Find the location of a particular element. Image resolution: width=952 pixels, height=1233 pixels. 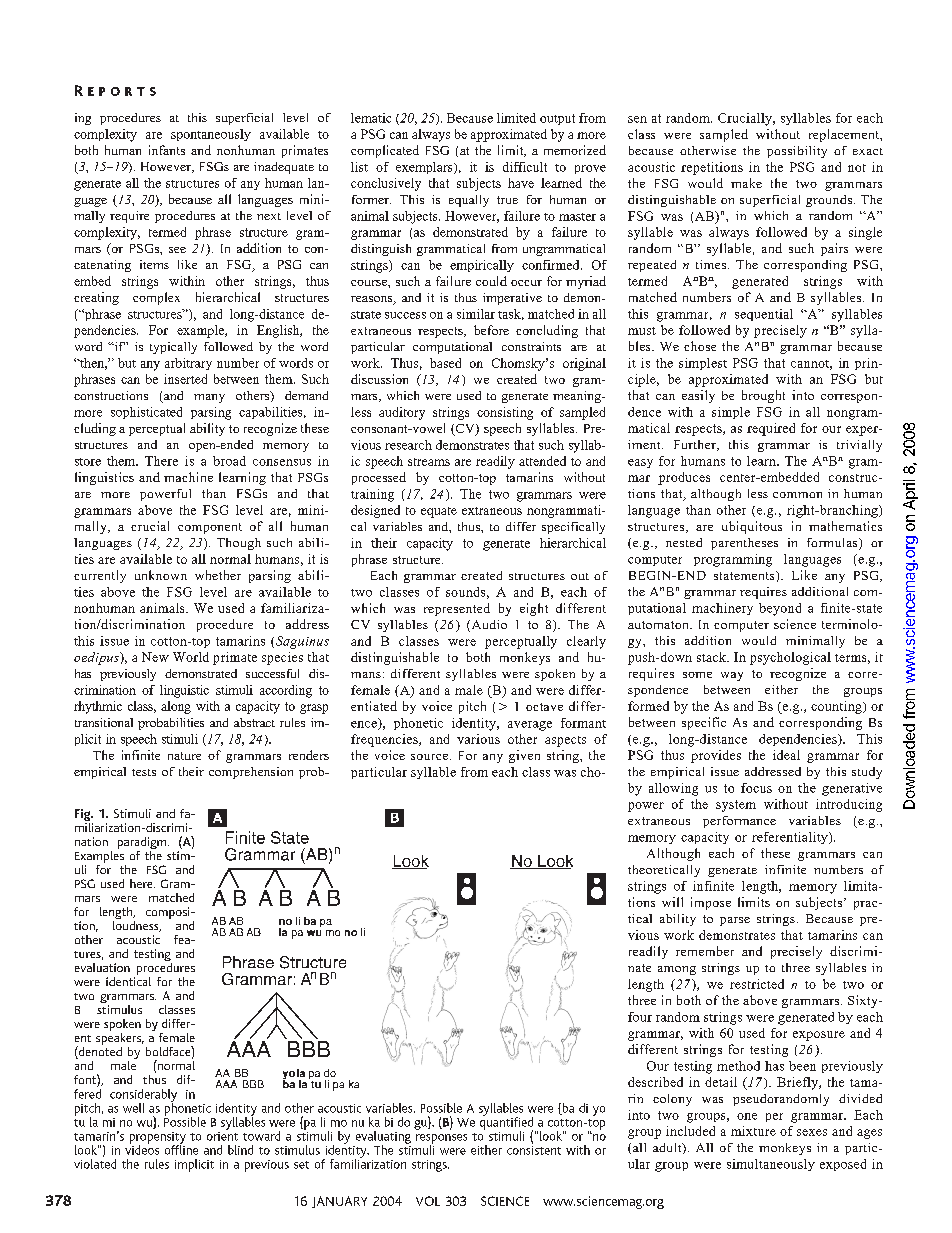

World is located at coordinates (191, 657).
